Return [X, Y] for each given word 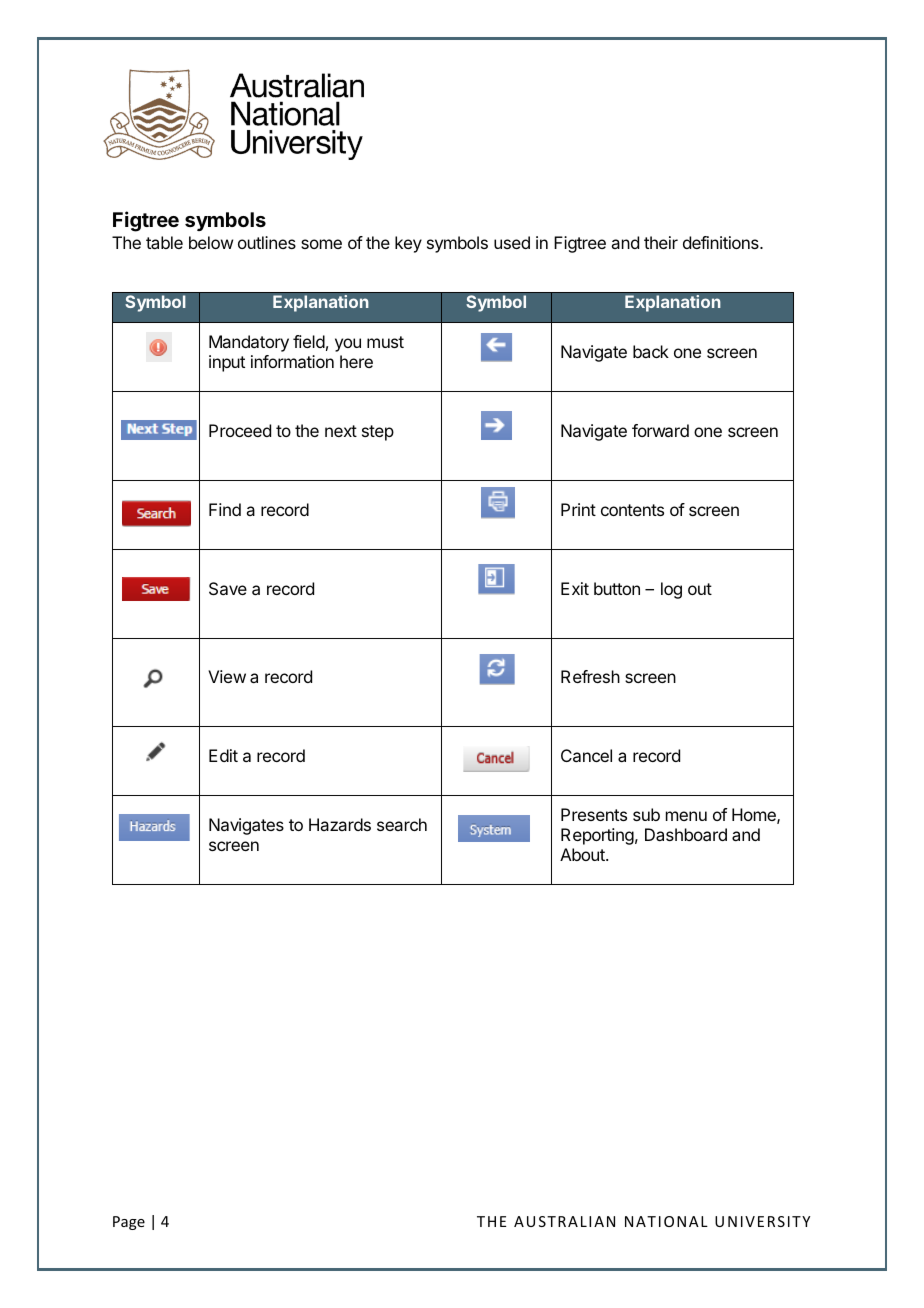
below [211, 242]
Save [228, 588]
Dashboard [686, 834]
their [661, 242]
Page [129, 1223]
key [408, 244]
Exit [575, 588]
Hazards [340, 824]
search [402, 824]
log [671, 590]
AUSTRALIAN [564, 1221]
